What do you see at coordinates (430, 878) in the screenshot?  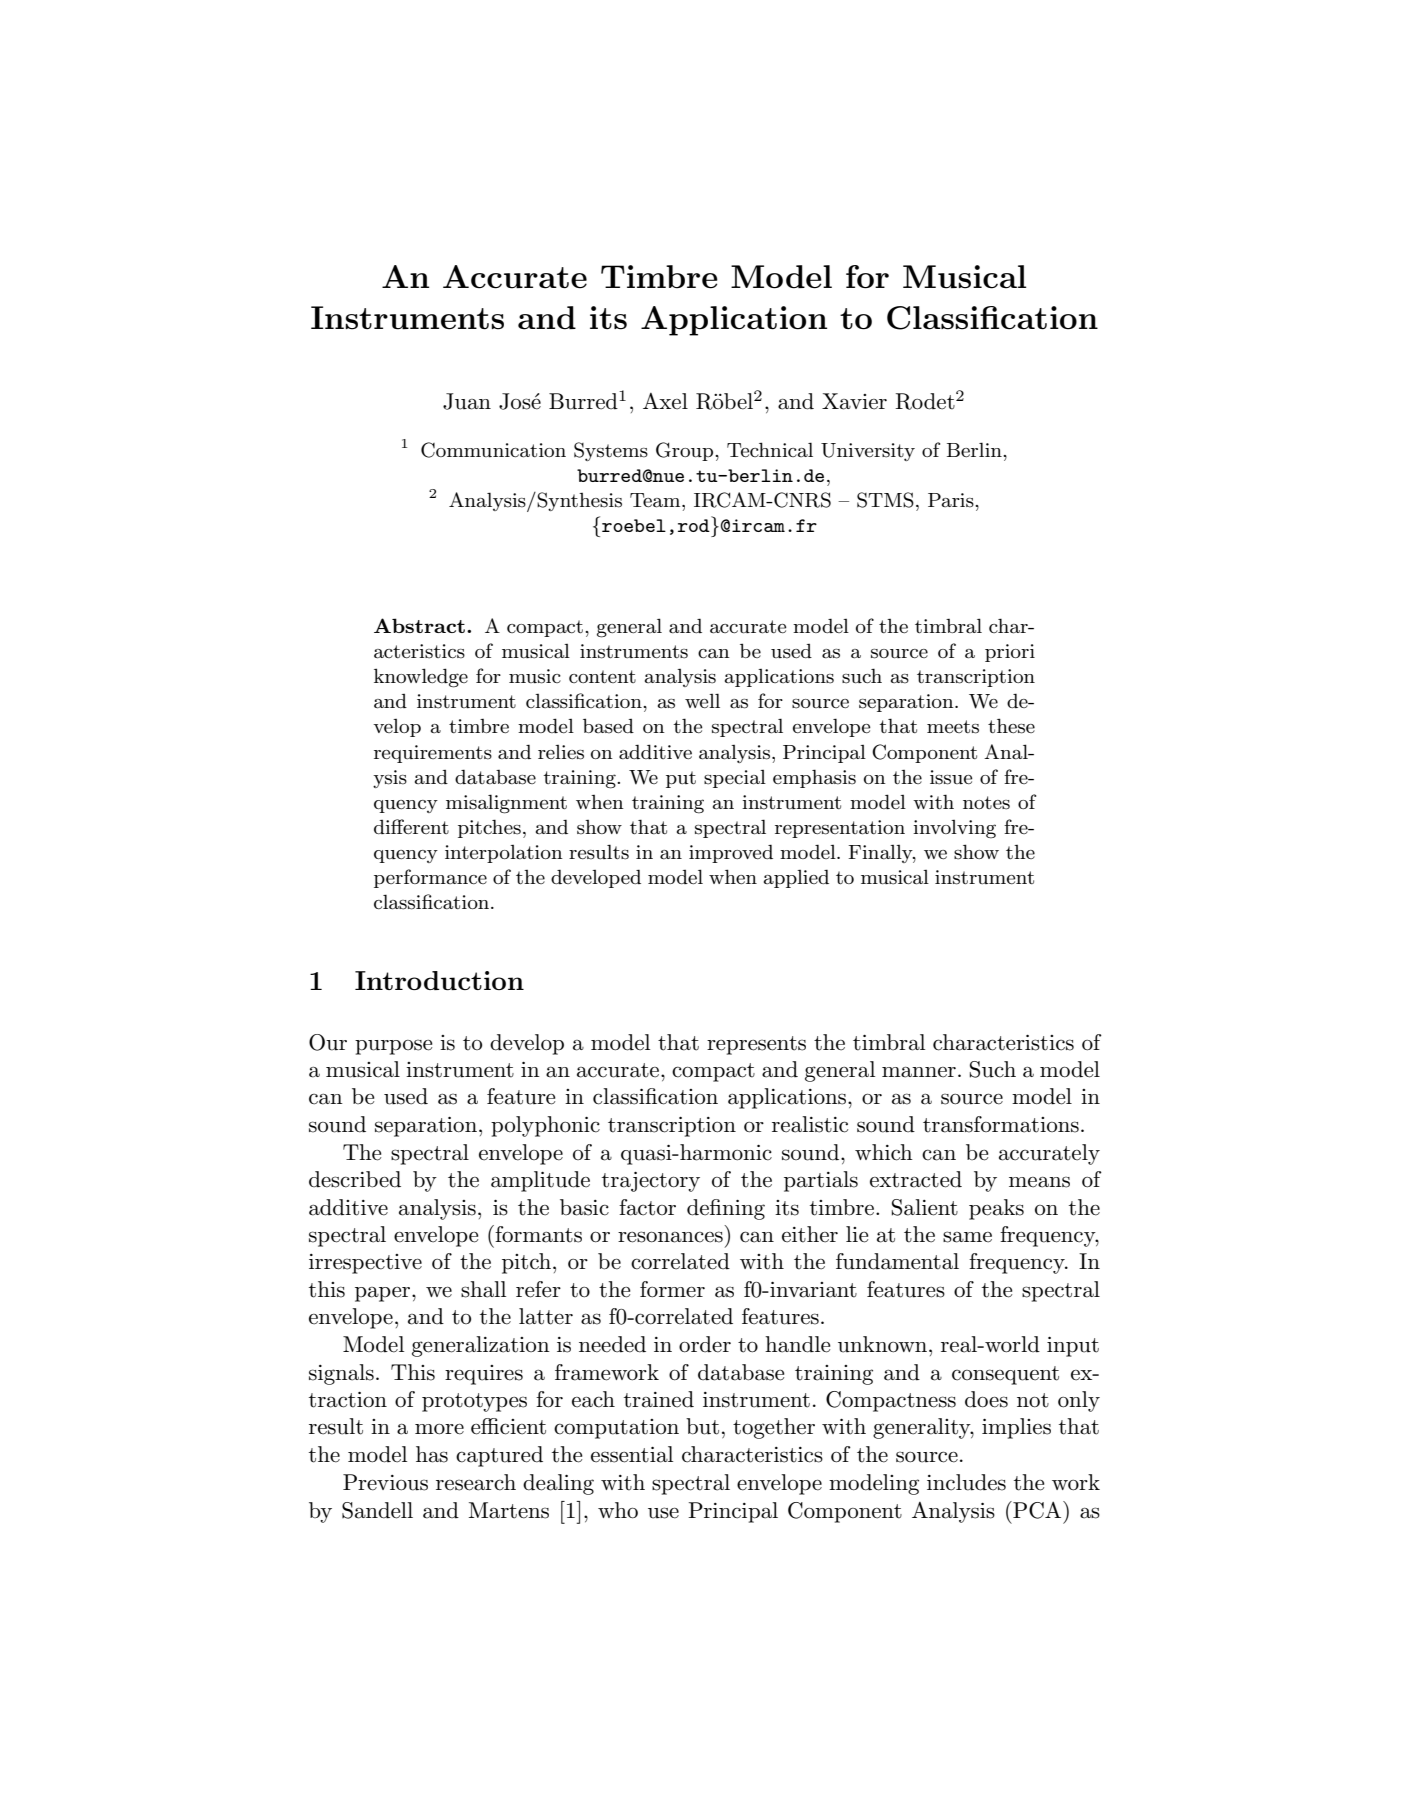 I see `performance` at bounding box center [430, 878].
